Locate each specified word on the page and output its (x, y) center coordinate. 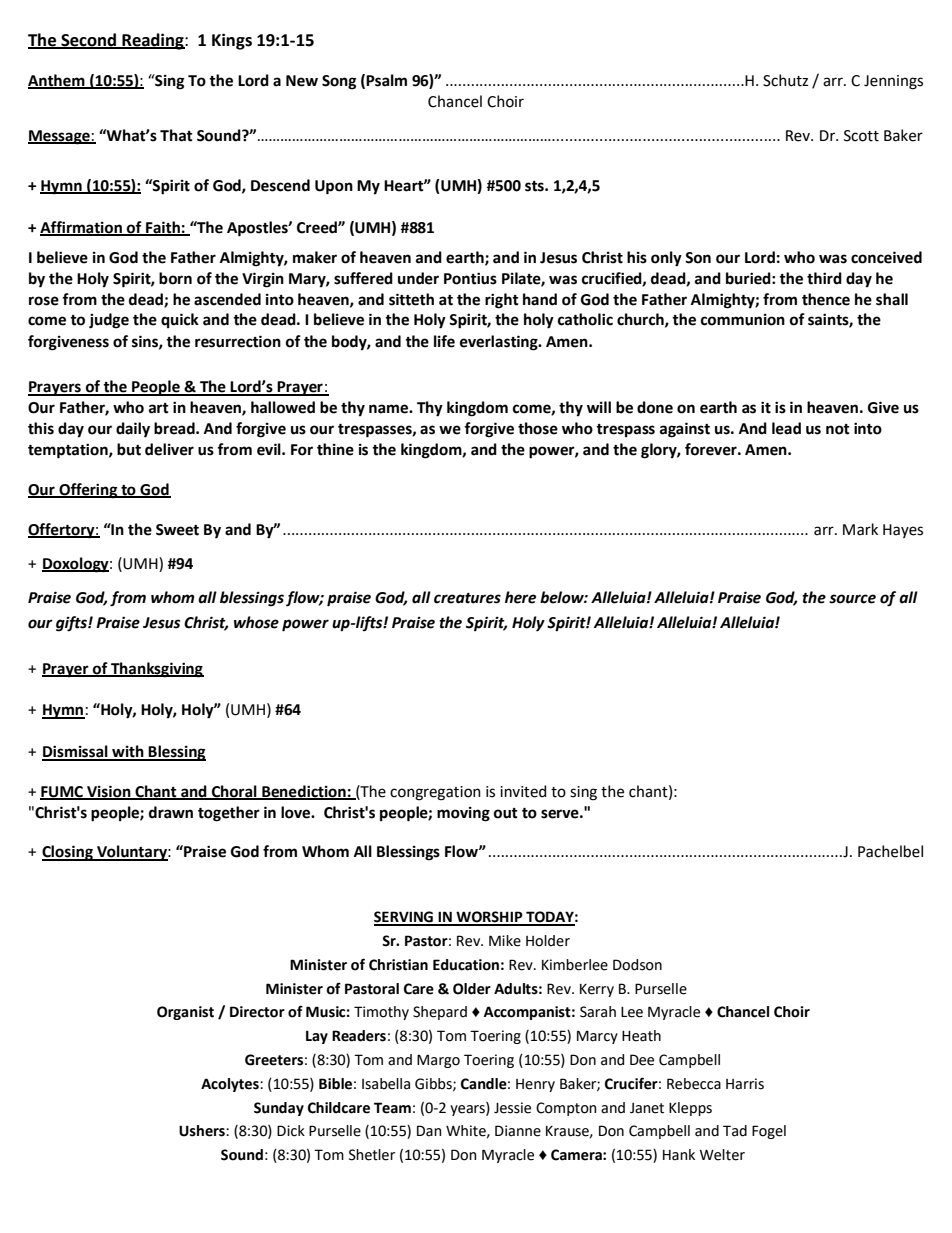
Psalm (386, 80)
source (852, 599)
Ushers (203, 1131)
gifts (72, 624)
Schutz (785, 80)
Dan (429, 1131)
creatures (467, 598)
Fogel (769, 1132)
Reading (153, 41)
